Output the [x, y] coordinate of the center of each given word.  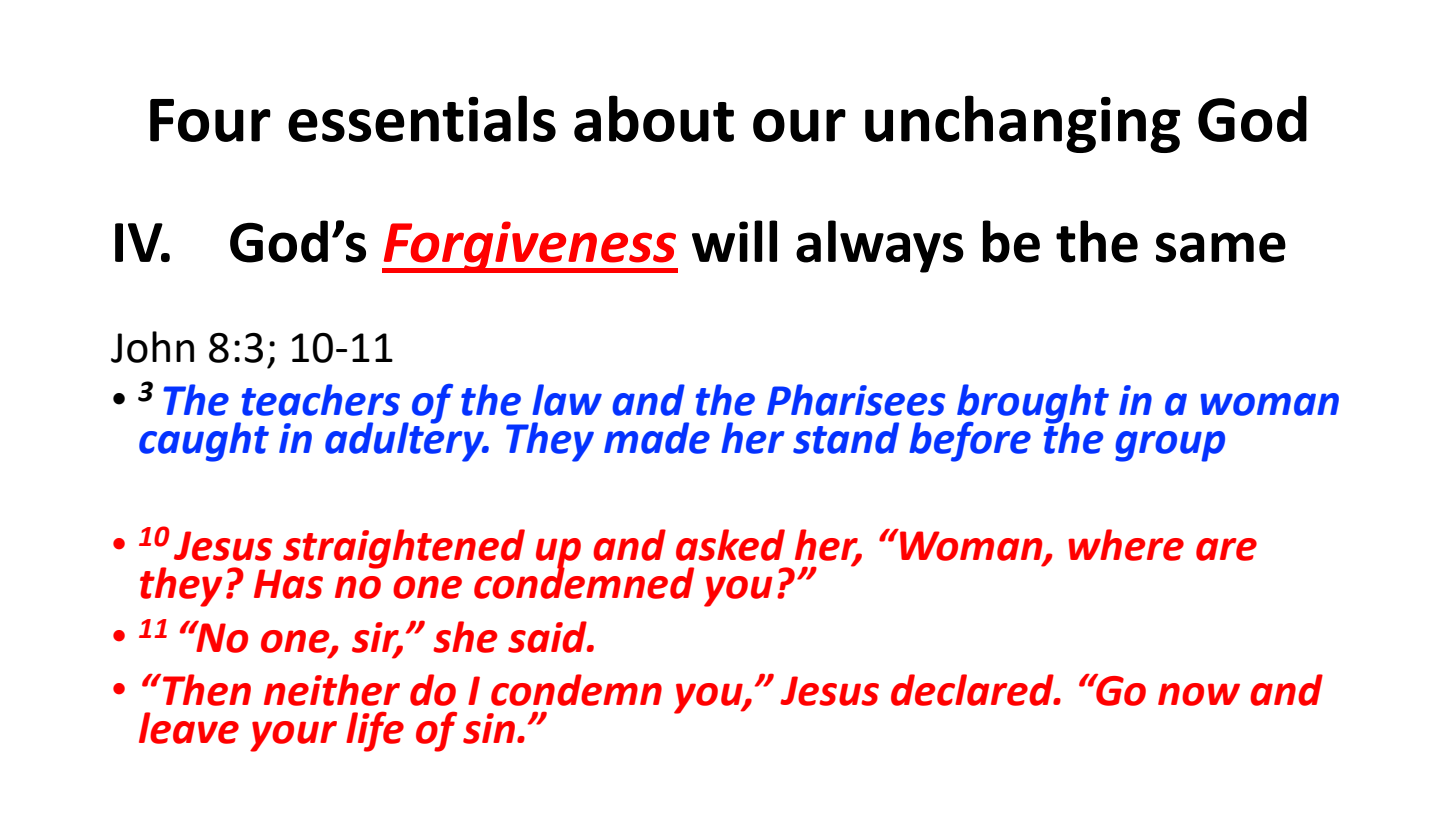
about [654, 118]
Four [210, 120]
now [1199, 694]
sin [489, 728]
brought [1033, 405]
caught [204, 442]
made [657, 438]
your [293, 736]
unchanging [1022, 124]
